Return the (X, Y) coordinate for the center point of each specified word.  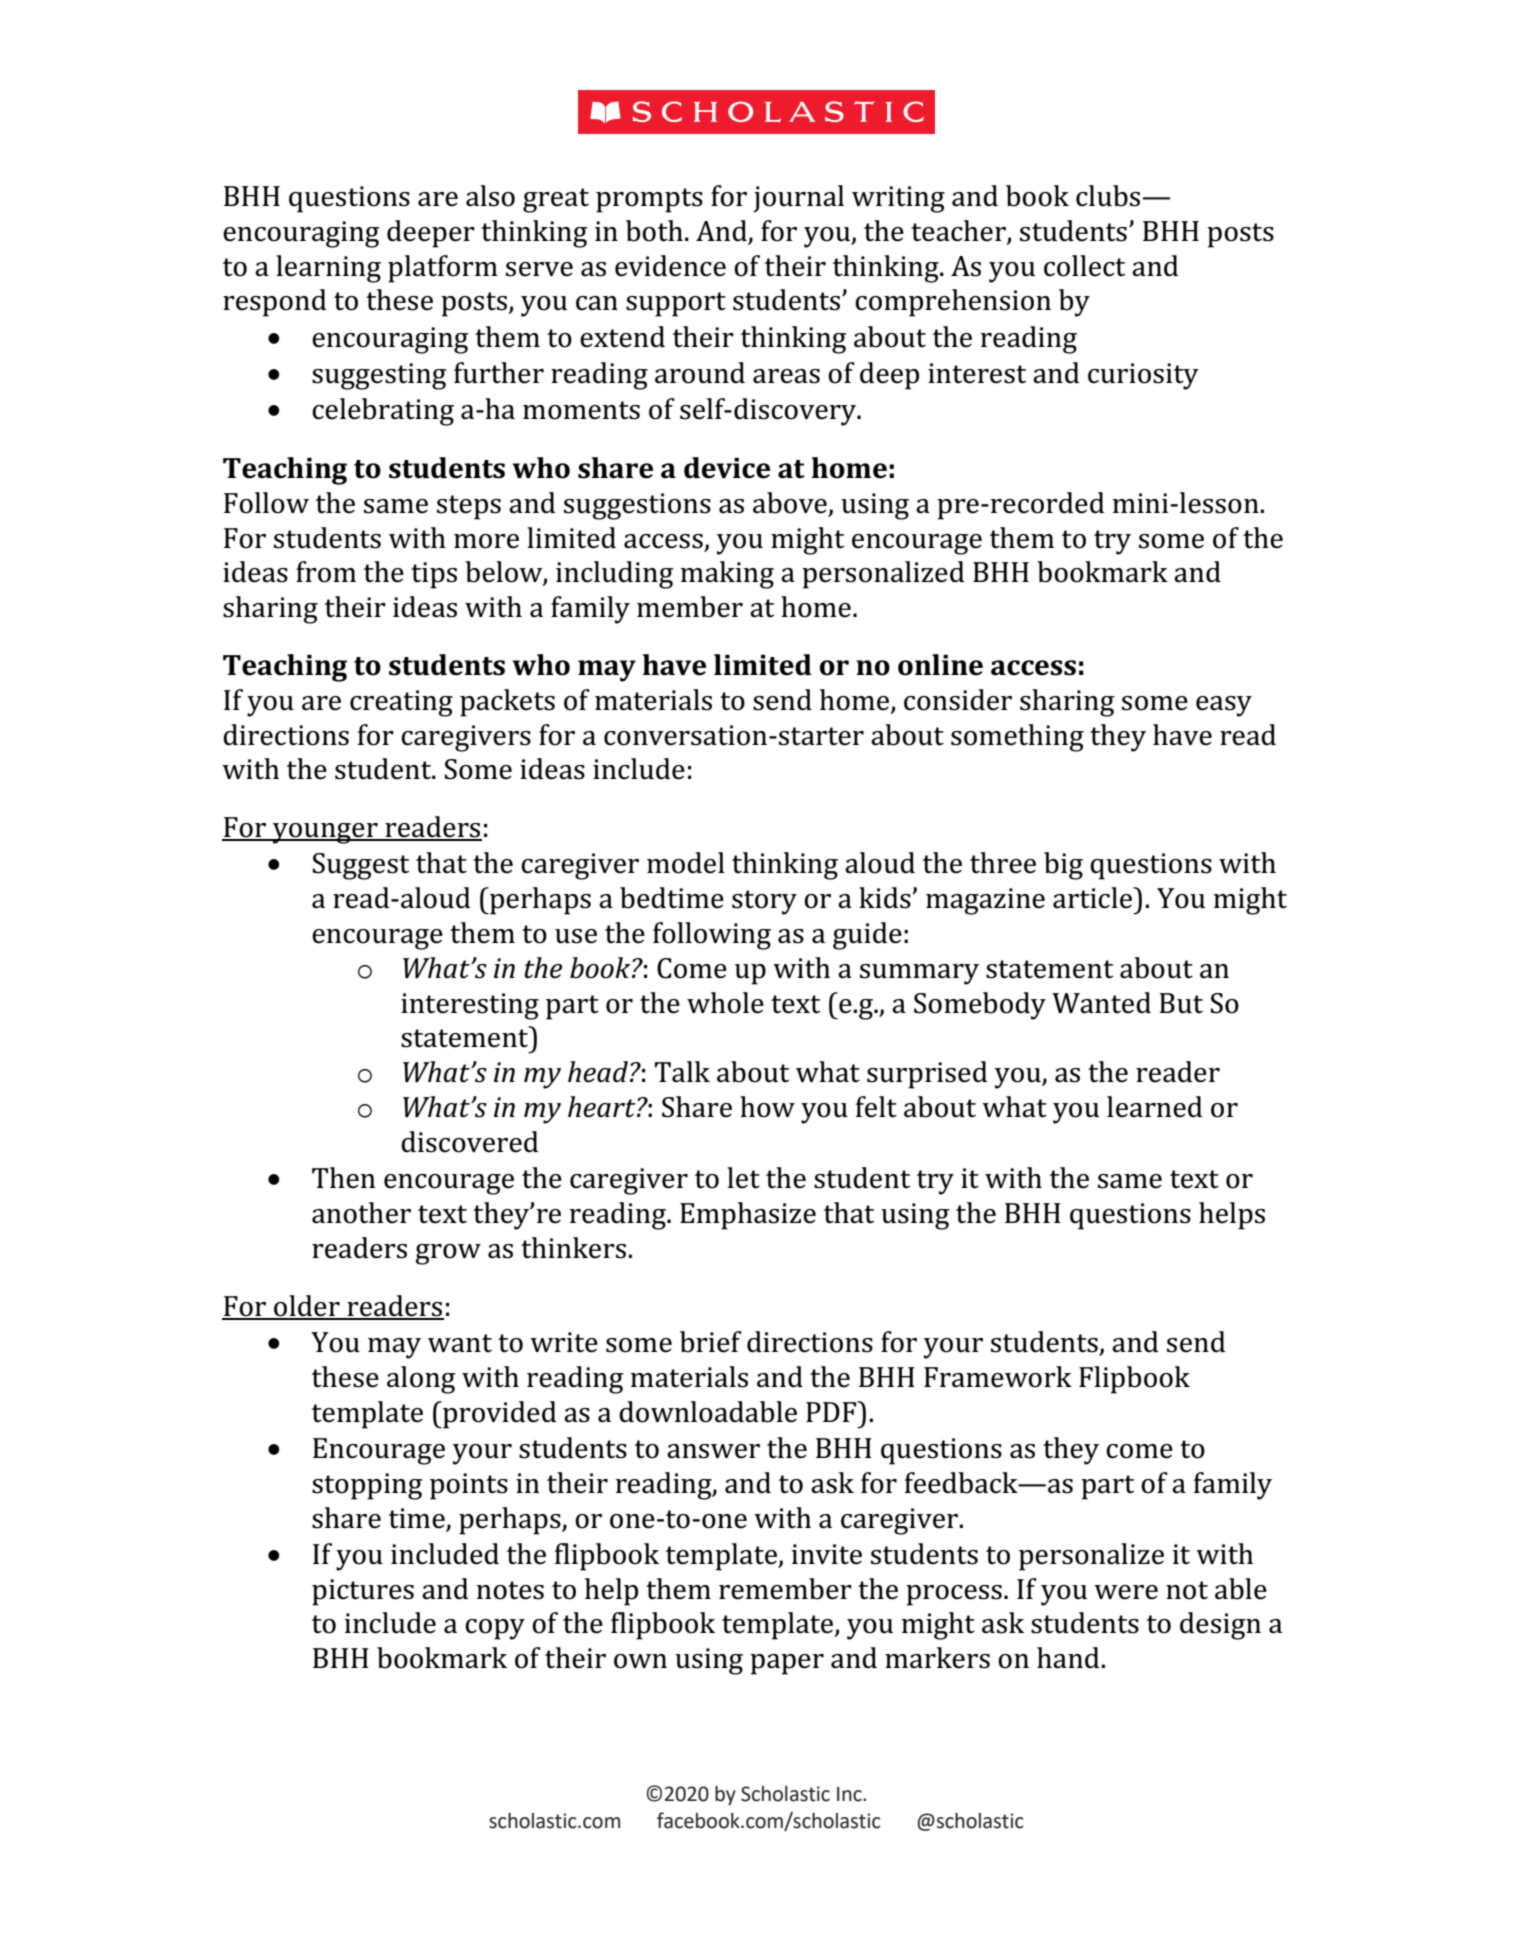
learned (1154, 1107)
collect (1084, 266)
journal (798, 199)
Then (344, 1178)
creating (401, 703)
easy (1224, 706)
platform (443, 269)
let (743, 1178)
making (727, 575)
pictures (363, 1592)
